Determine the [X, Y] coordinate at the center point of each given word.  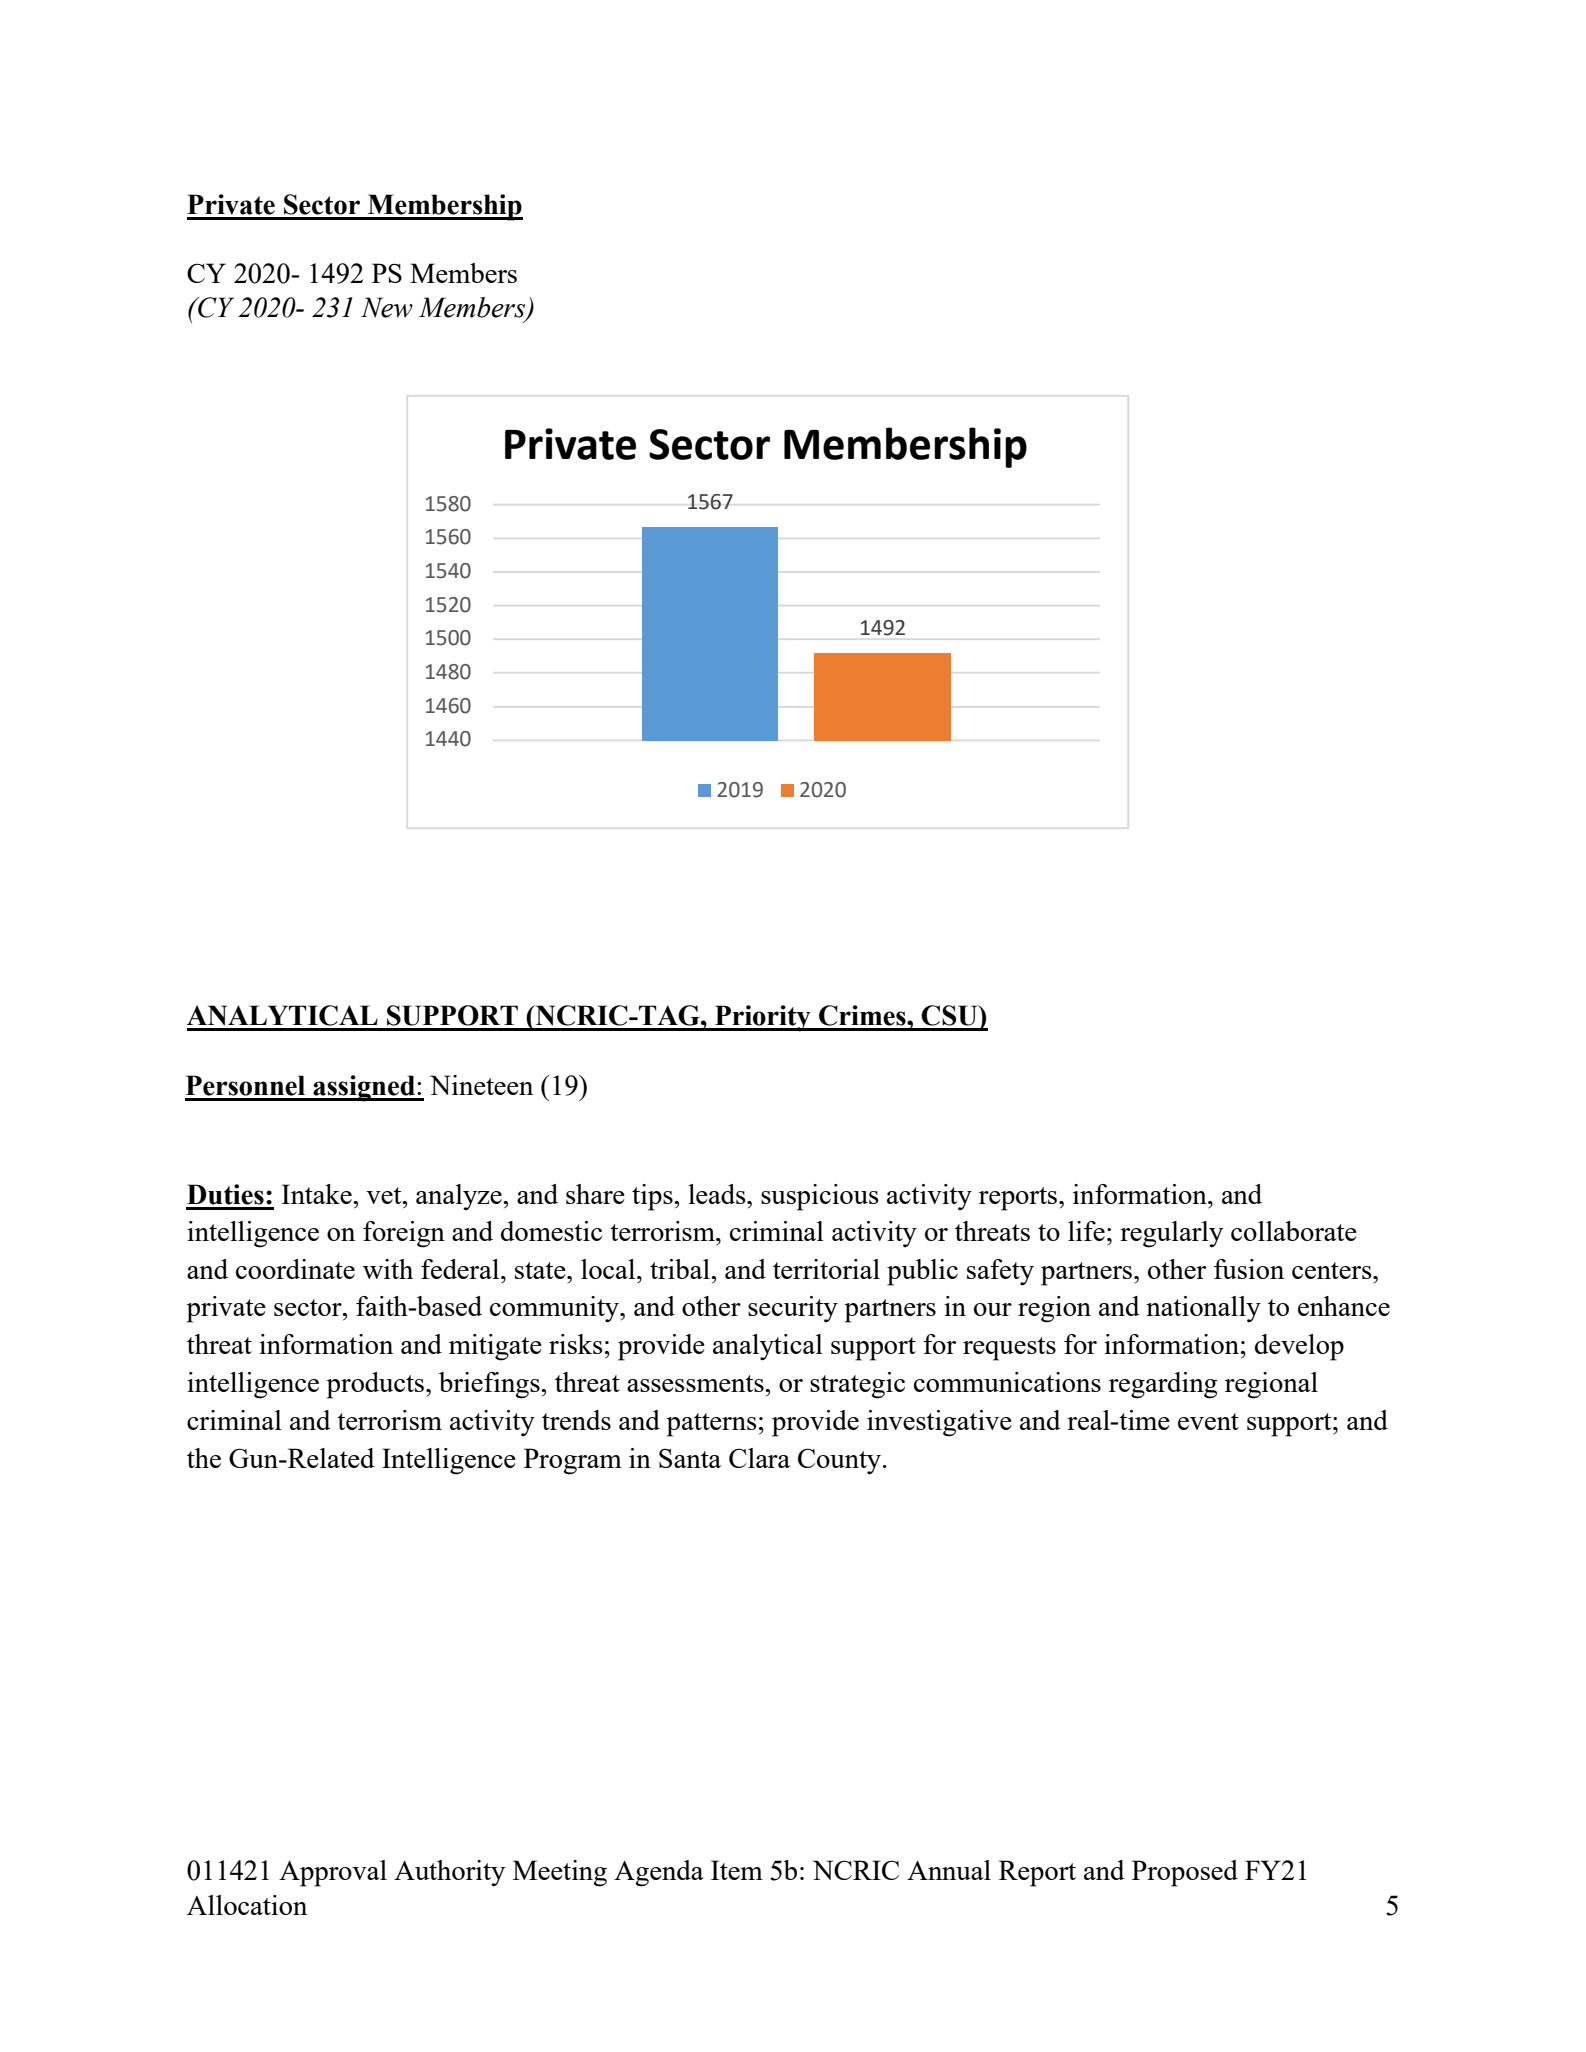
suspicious [820, 1197]
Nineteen [481, 1085]
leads [718, 1194]
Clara [759, 1458]
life [1086, 1231]
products [377, 1385]
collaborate [1294, 1231]
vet [385, 1195]
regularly [1171, 1234]
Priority [763, 1018]
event [1208, 1421]
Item [737, 1870]
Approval [333, 1873]
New [387, 307]
